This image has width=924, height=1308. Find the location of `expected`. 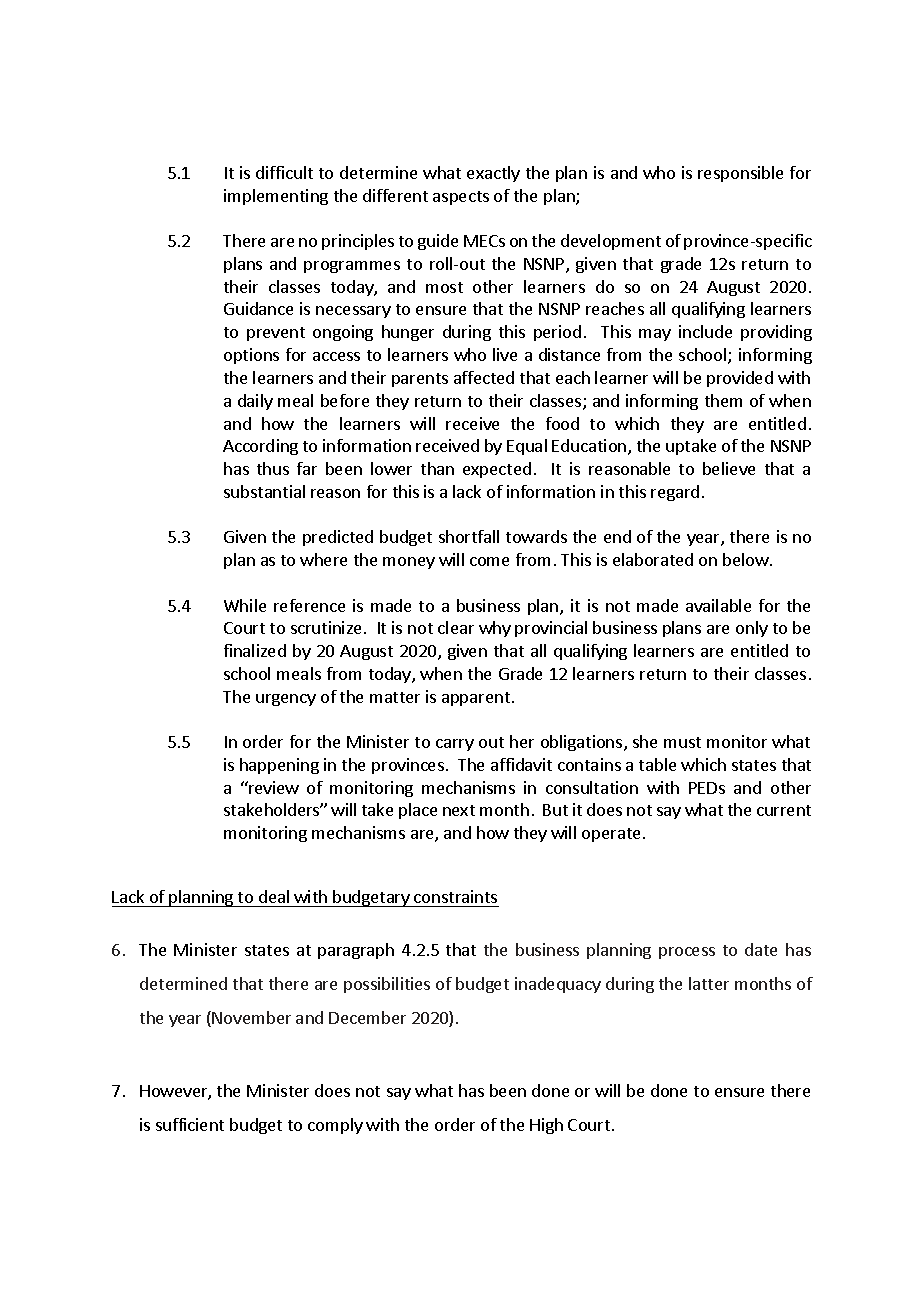

expected is located at coordinates (497, 470).
